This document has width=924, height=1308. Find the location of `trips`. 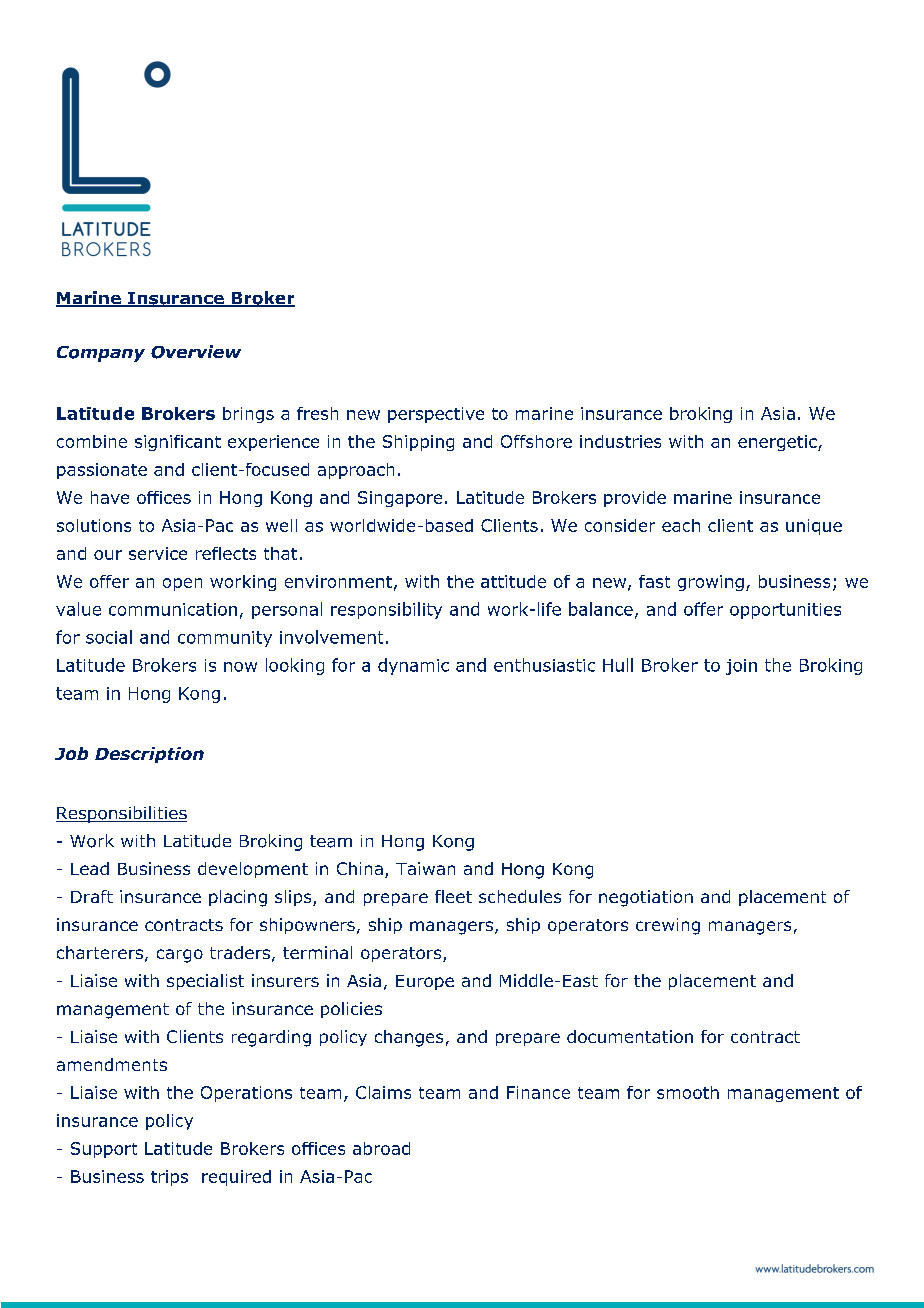

trips is located at coordinates (169, 1178).
